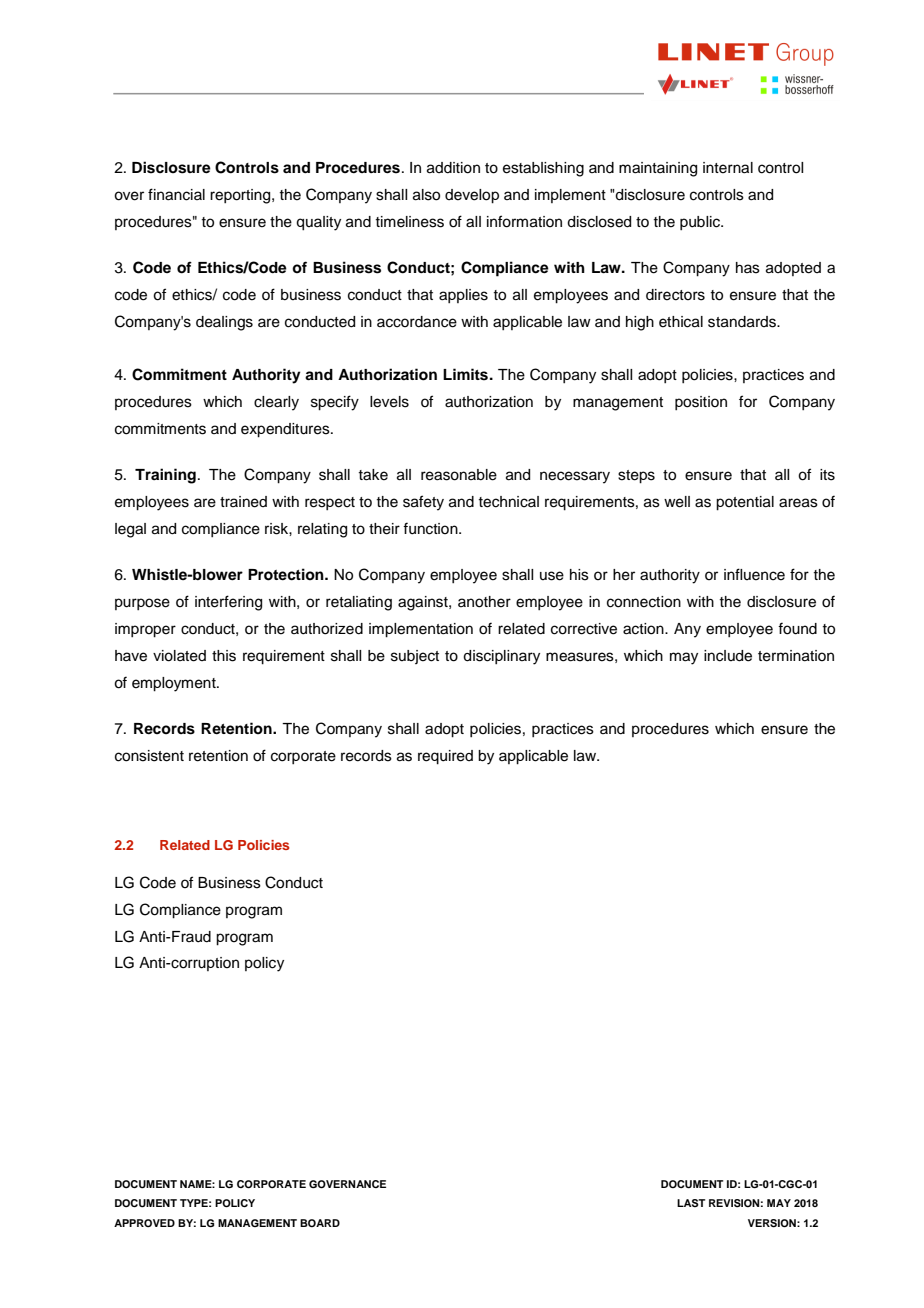  What do you see at coordinates (241, 196) in the page?
I see `reporting` at bounding box center [241, 196].
